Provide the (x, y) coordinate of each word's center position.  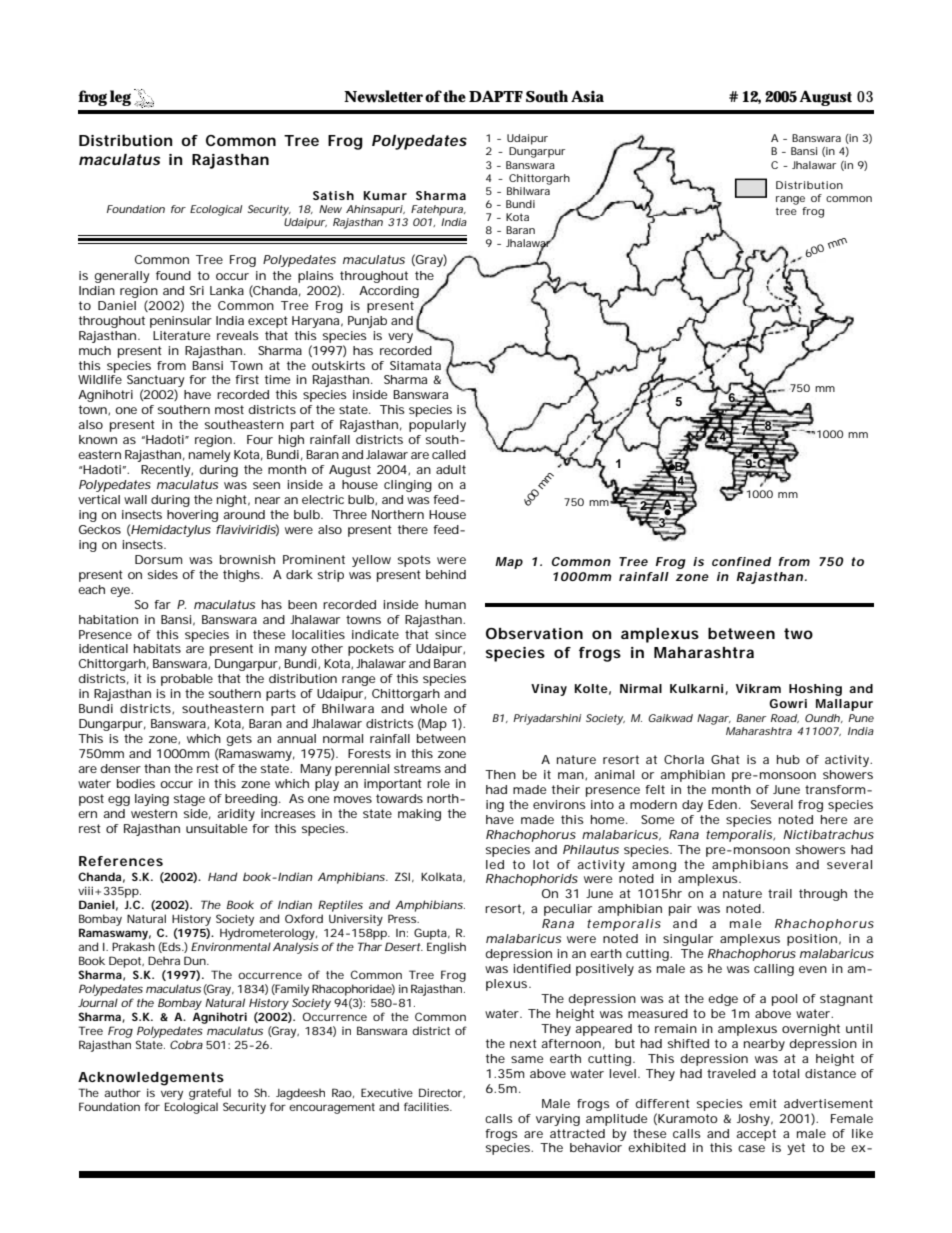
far (162, 604)
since (450, 634)
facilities (428, 1106)
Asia (587, 96)
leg (120, 98)
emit (763, 1103)
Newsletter (383, 96)
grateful (210, 1094)
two (798, 633)
